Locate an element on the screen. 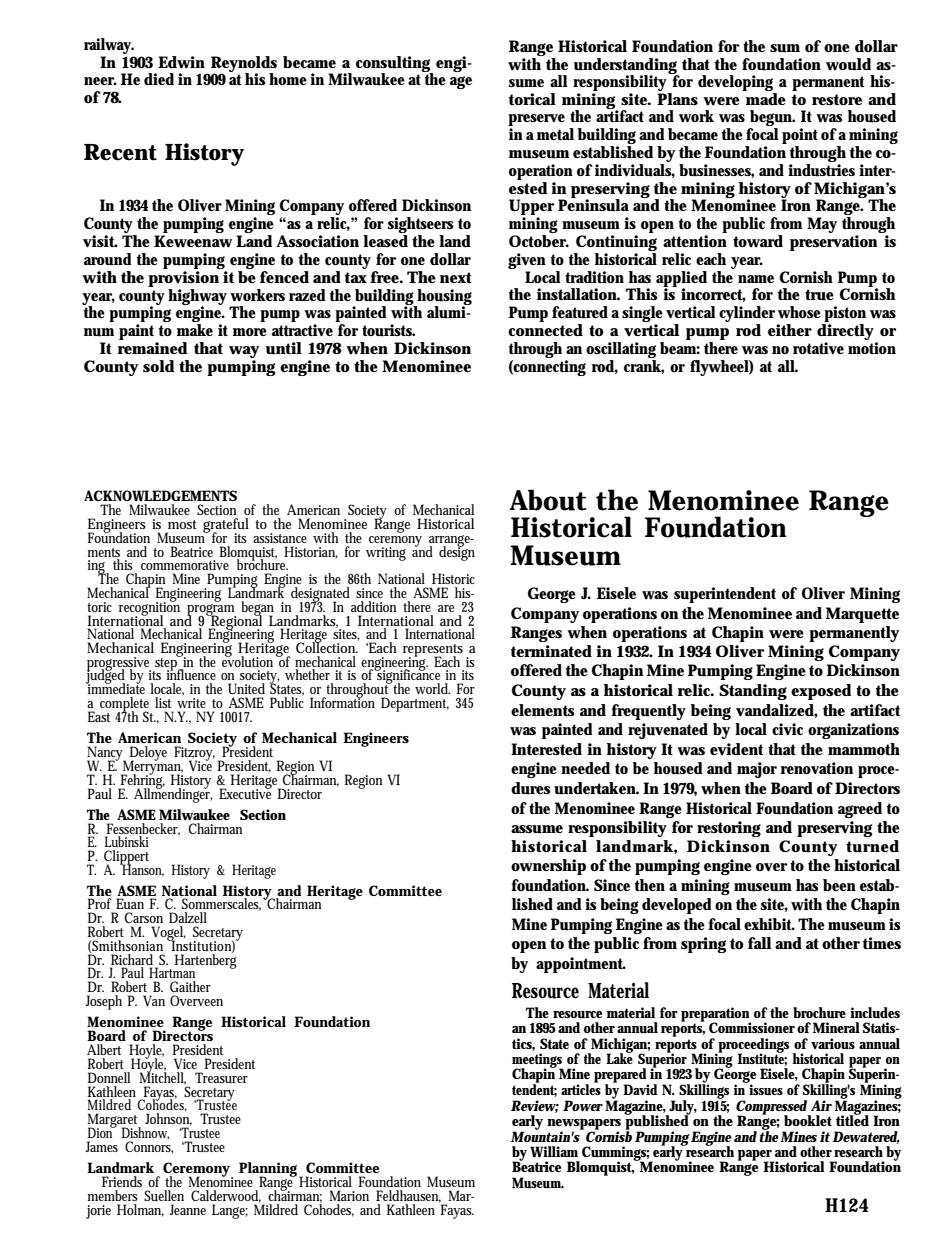 Image resolution: width=952 pixels, height=1258 pixels. made is located at coordinates (765, 97).
